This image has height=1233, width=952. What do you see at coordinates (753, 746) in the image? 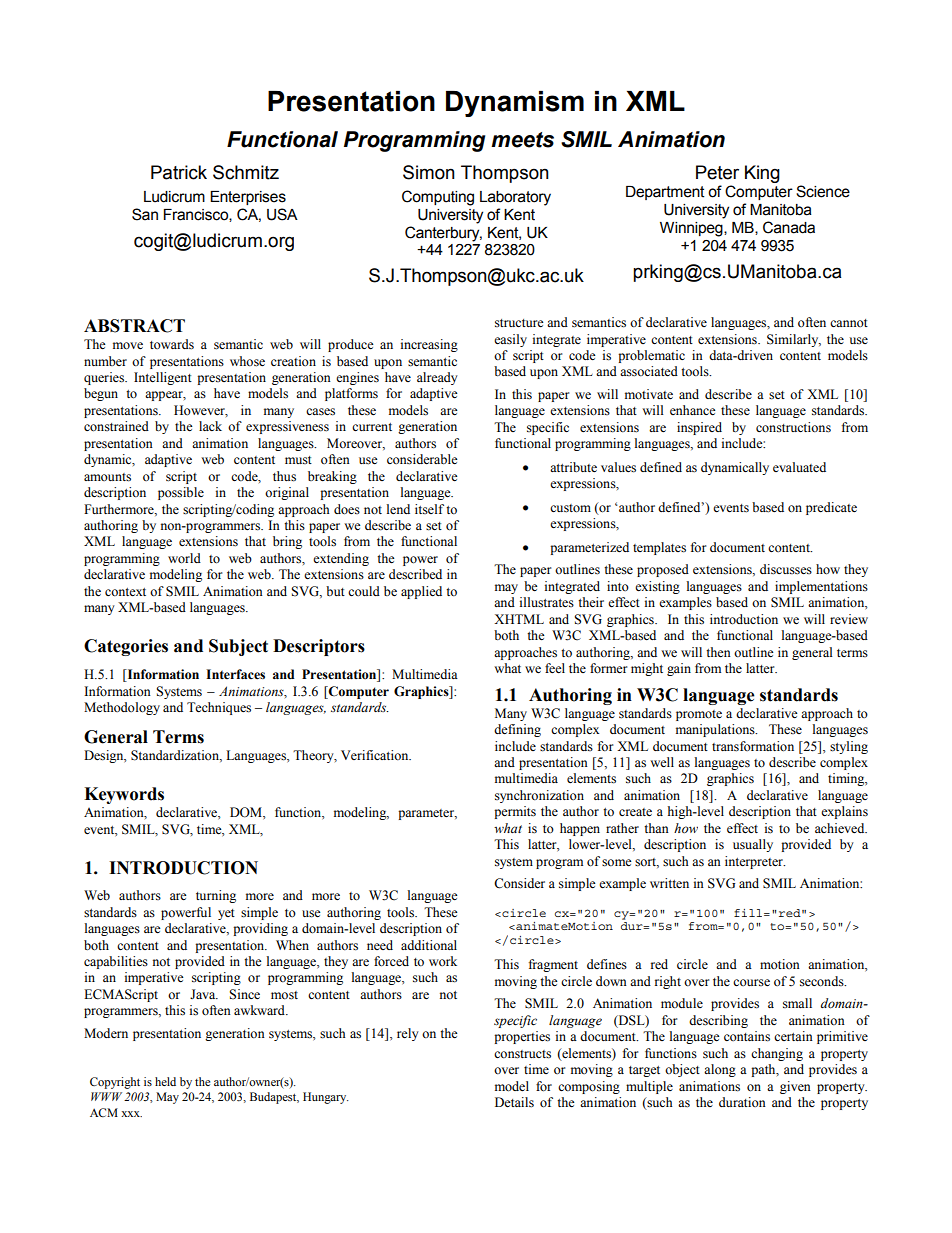
I see `transformation` at bounding box center [753, 746].
